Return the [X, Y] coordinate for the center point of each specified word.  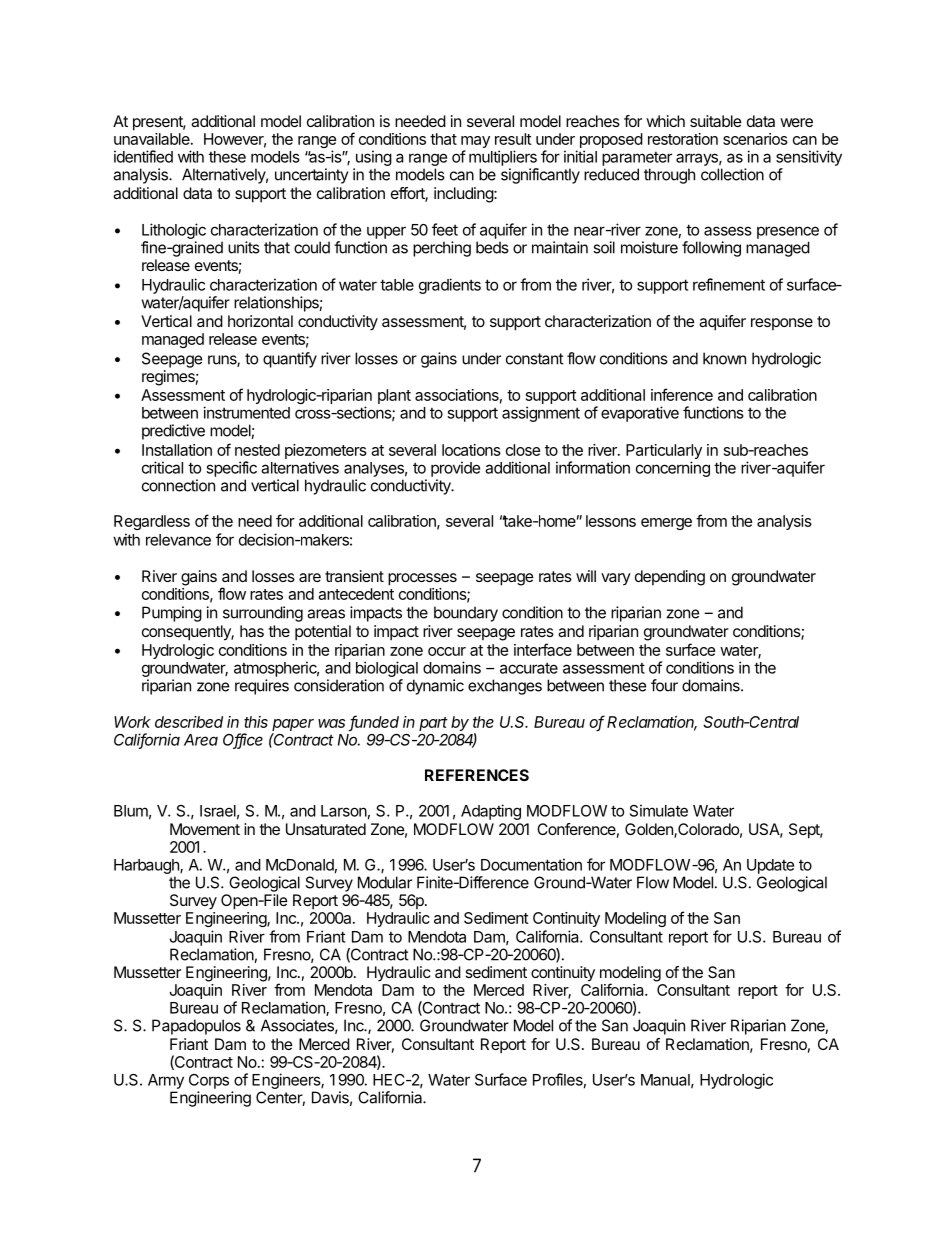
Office [243, 740]
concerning [673, 469]
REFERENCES [477, 775]
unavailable [153, 139]
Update [770, 866]
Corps [209, 1081]
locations [471, 450]
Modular [385, 882]
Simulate [659, 810]
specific [231, 469]
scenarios [755, 139]
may [475, 143]
